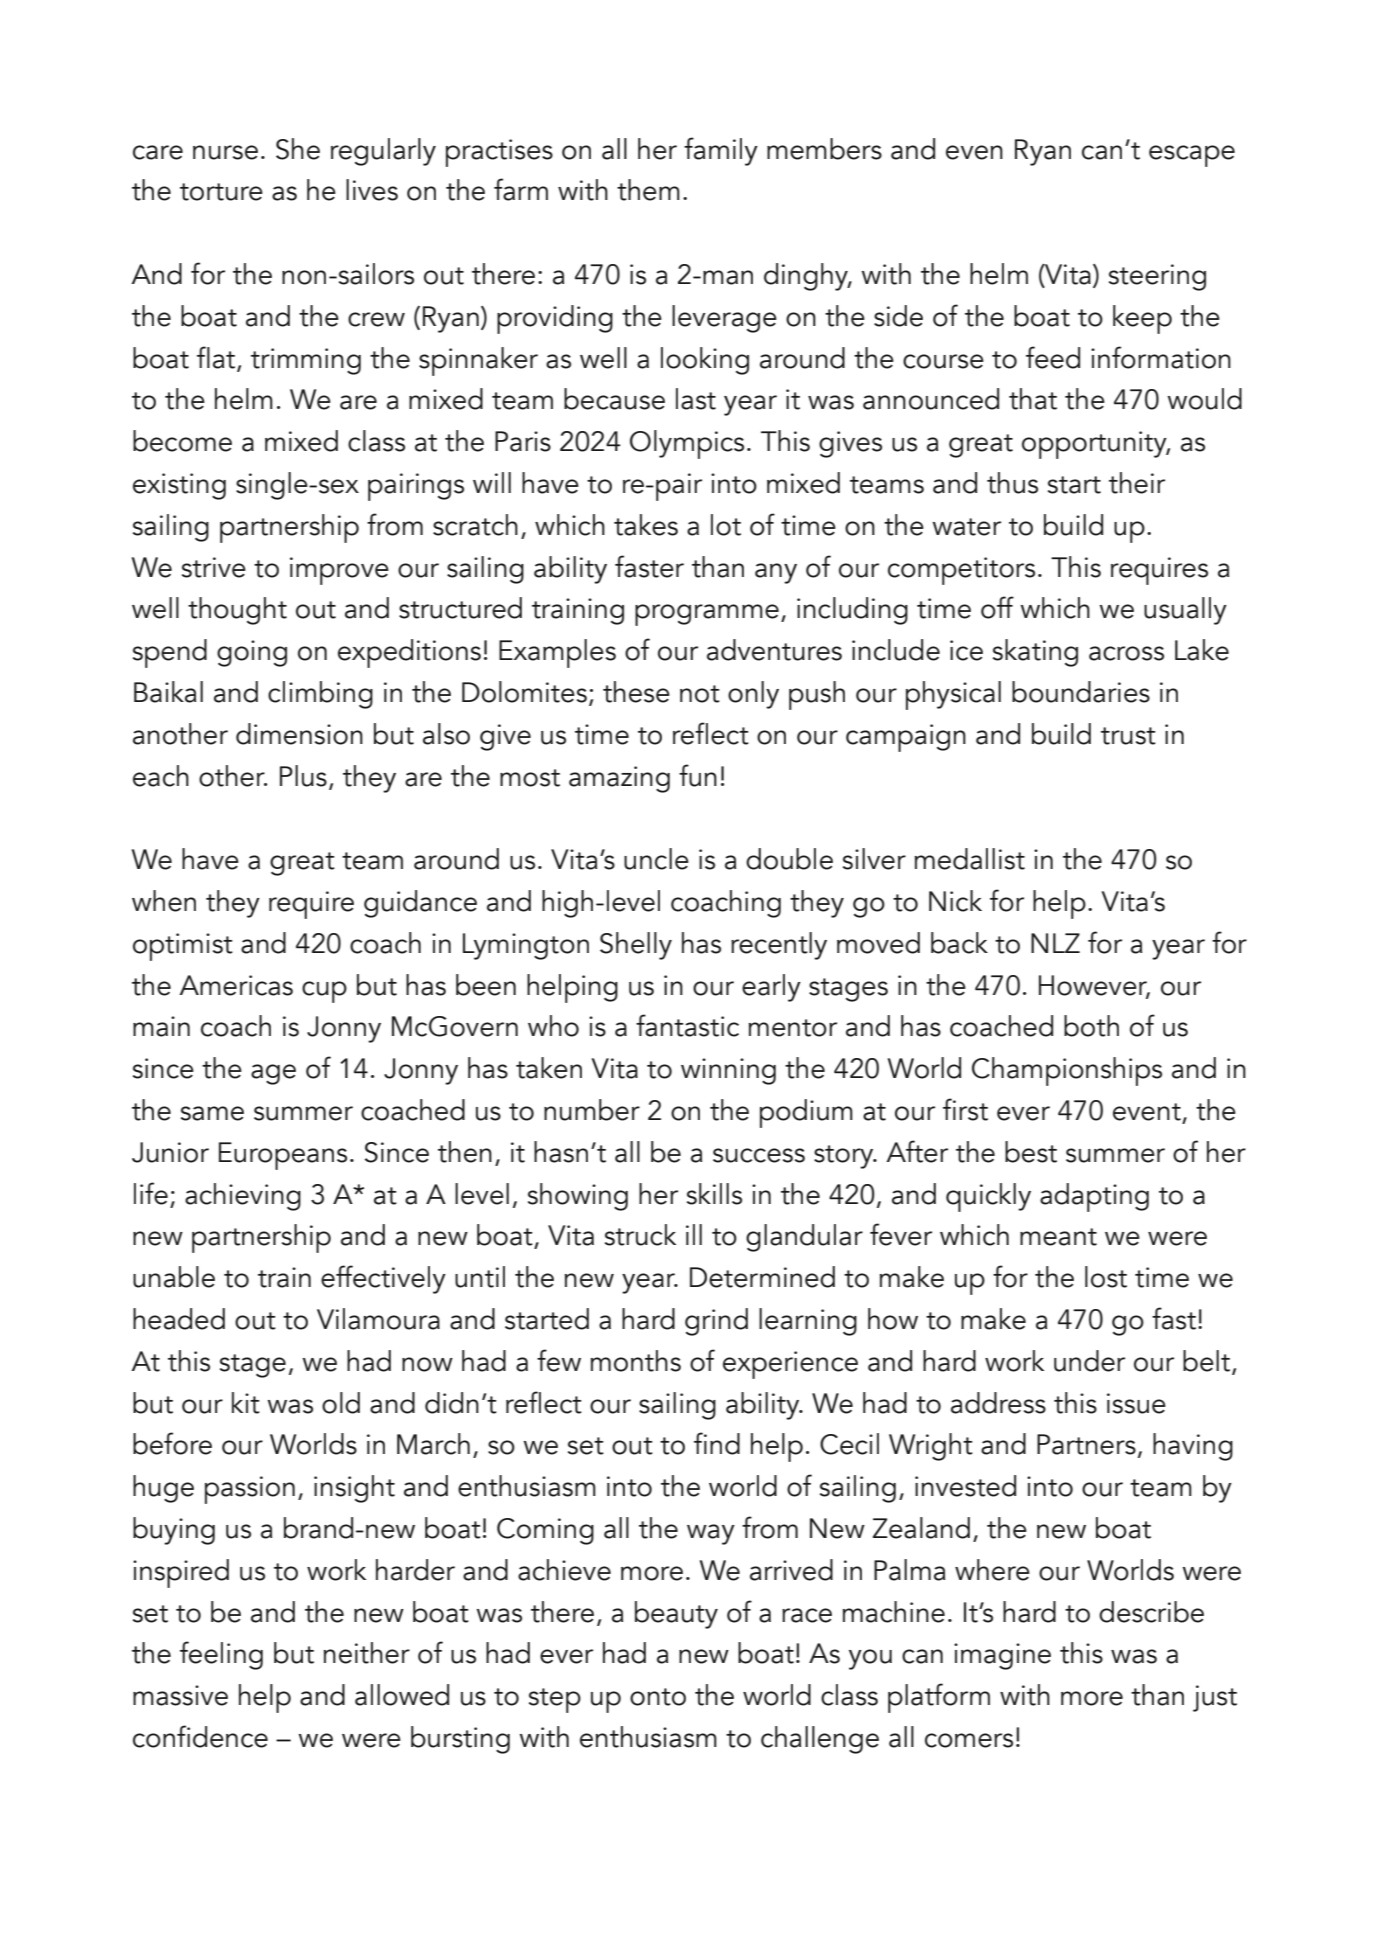  What do you see at coordinates (221, 1655) in the document?
I see `feeling` at bounding box center [221, 1655].
